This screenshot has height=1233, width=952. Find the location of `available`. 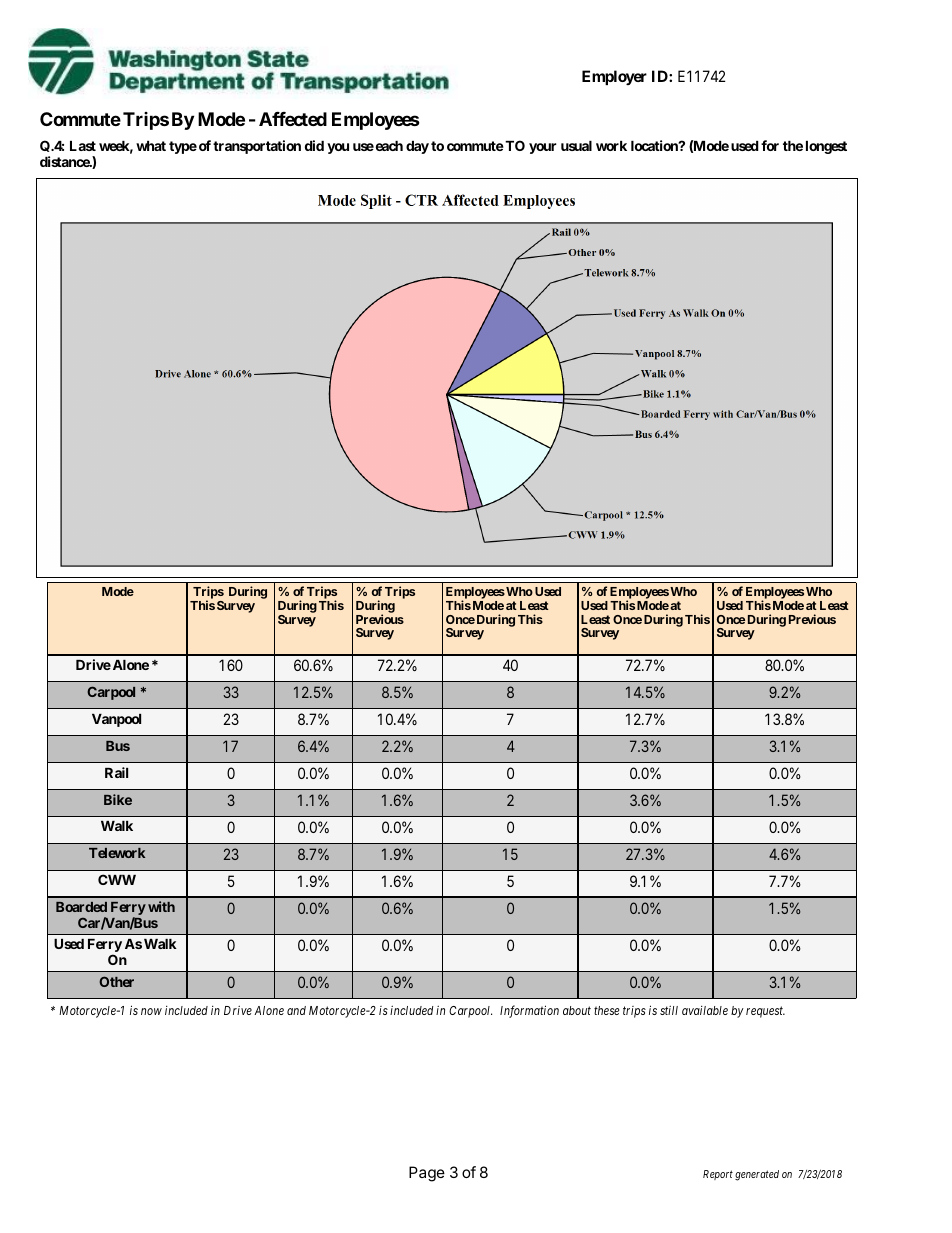

available is located at coordinates (705, 1010).
